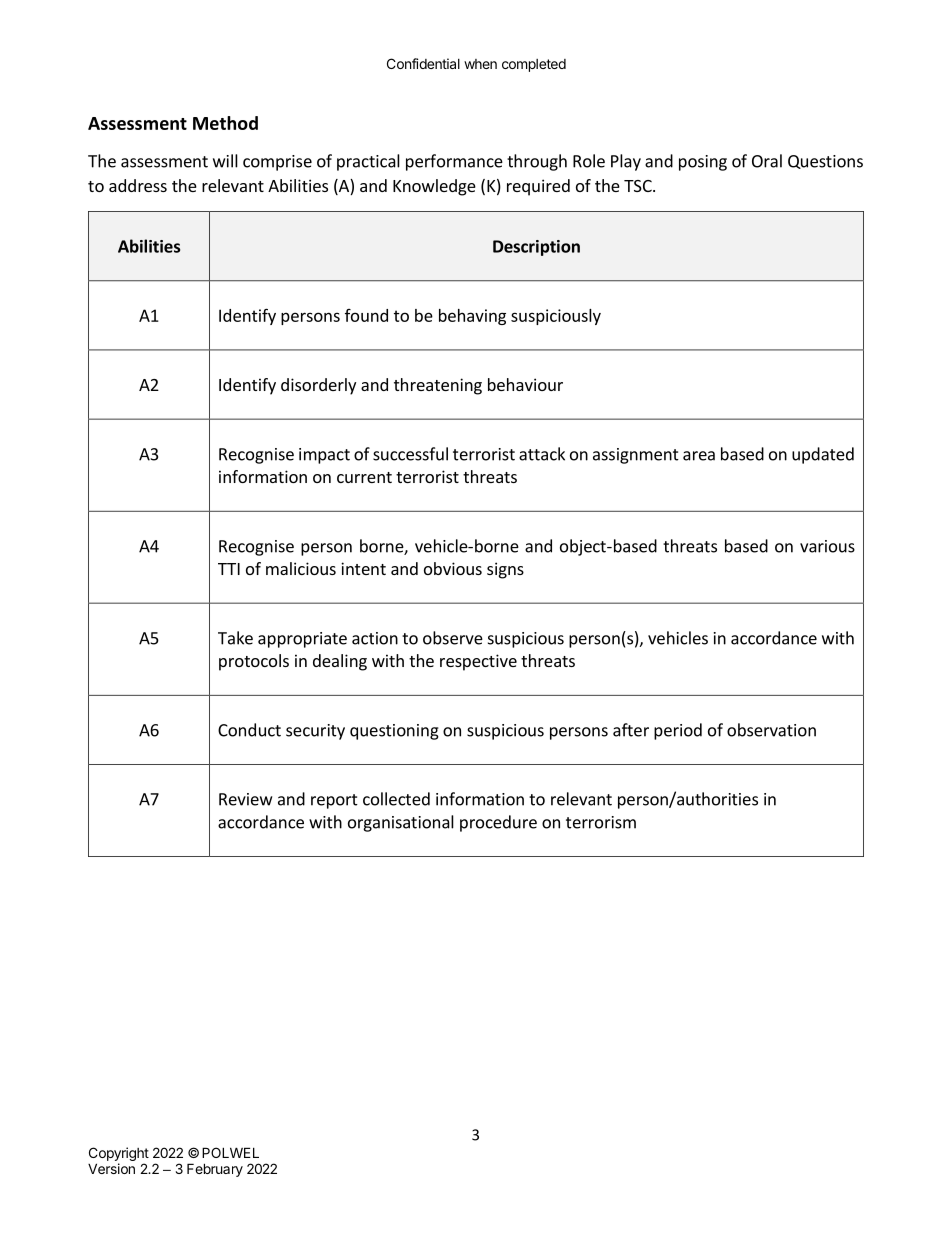 The image size is (952, 1233). What do you see at coordinates (480, 64) in the screenshot?
I see `when` at bounding box center [480, 64].
